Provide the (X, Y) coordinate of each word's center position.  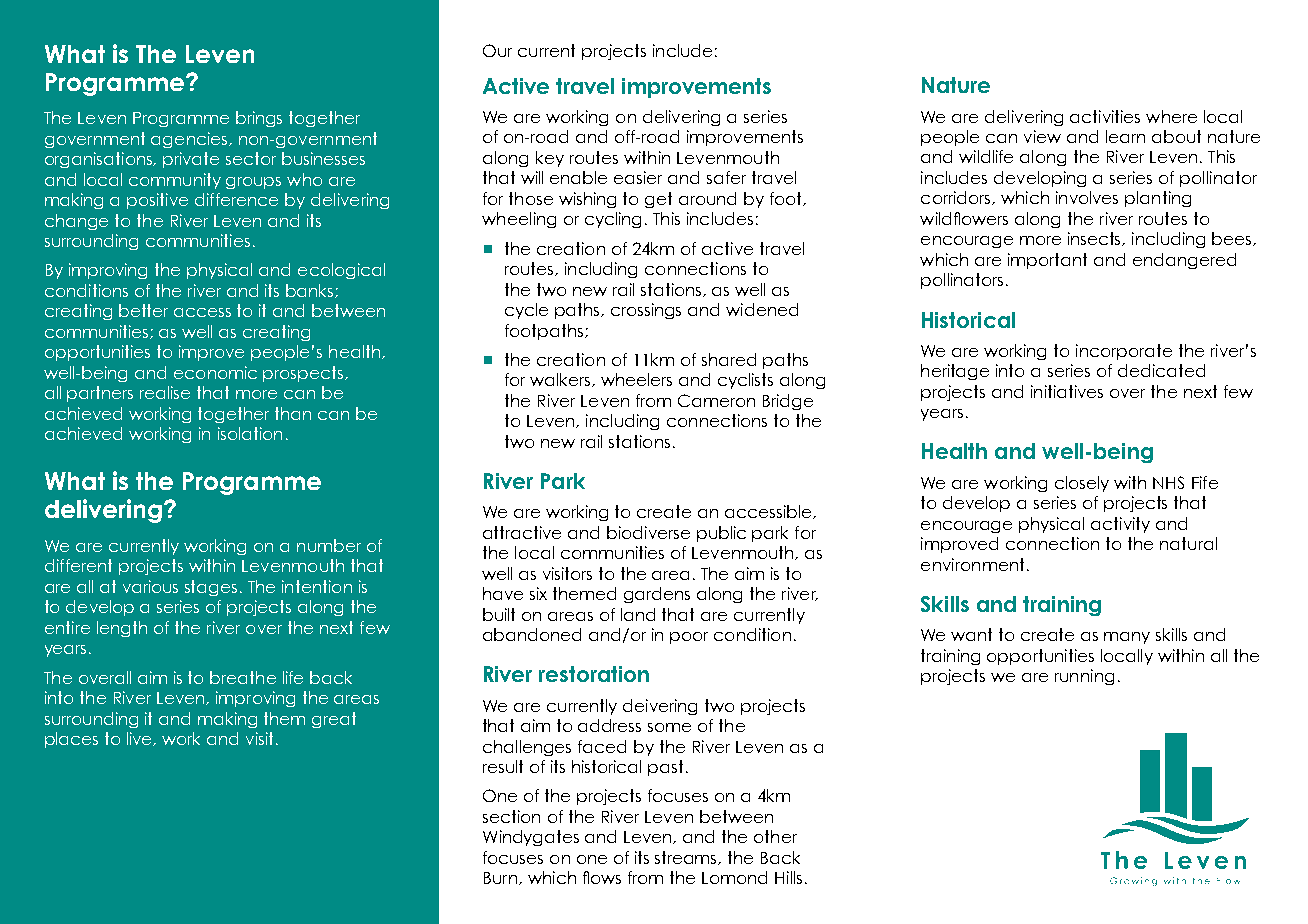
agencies (190, 140)
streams (687, 858)
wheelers (636, 379)
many (1127, 638)
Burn (502, 878)
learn (1125, 136)
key (550, 159)
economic (215, 372)
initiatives (1067, 391)
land (638, 614)
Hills (788, 877)
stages (211, 588)
